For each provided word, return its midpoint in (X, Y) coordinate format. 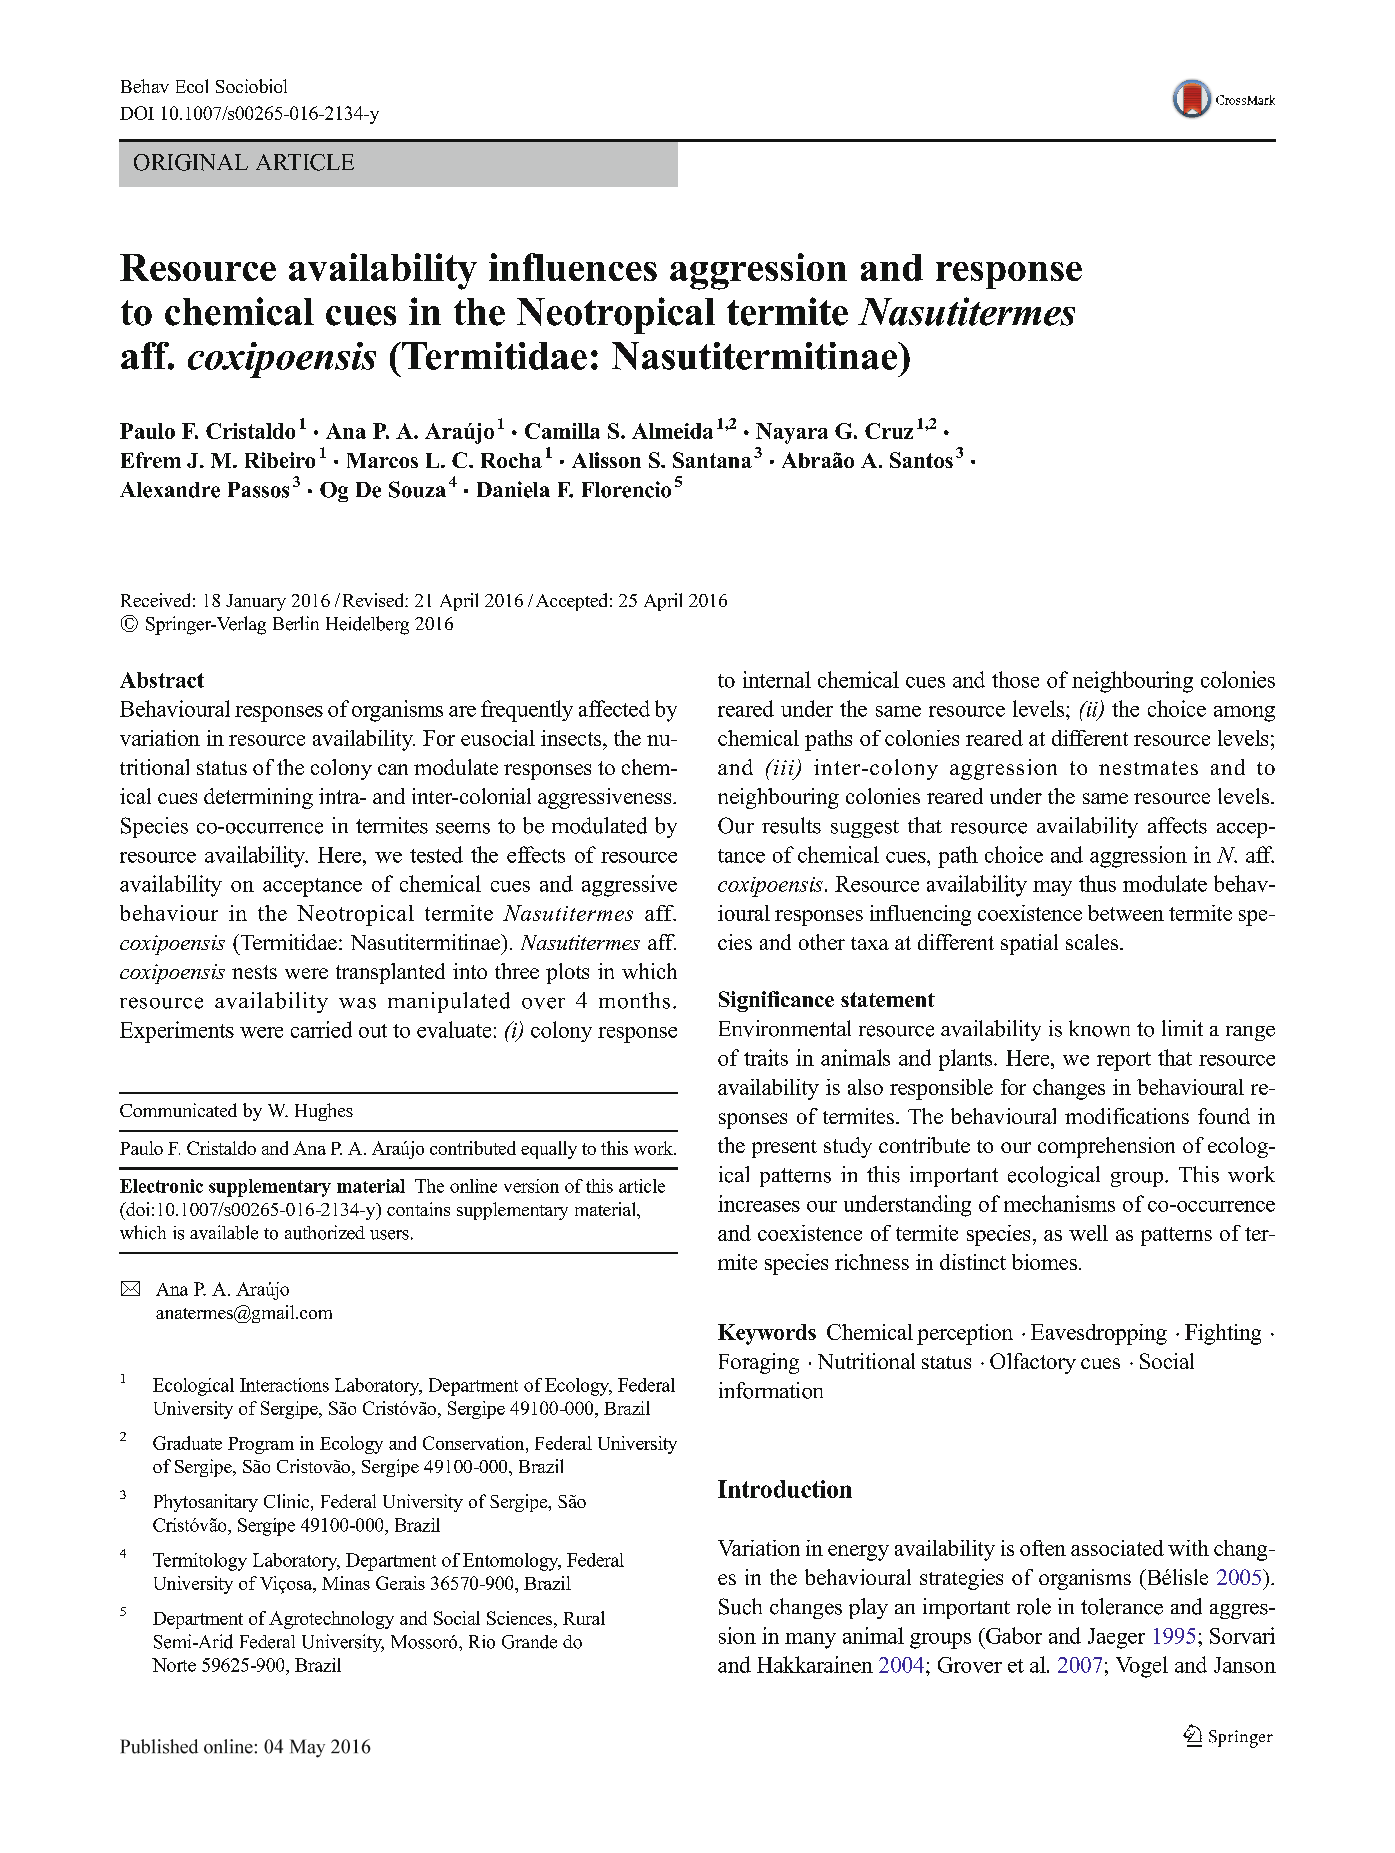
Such (740, 1606)
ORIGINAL (191, 162)
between (1126, 913)
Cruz (889, 431)
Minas (346, 1583)
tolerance (1122, 1606)
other (822, 942)
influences (573, 267)
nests (254, 972)
